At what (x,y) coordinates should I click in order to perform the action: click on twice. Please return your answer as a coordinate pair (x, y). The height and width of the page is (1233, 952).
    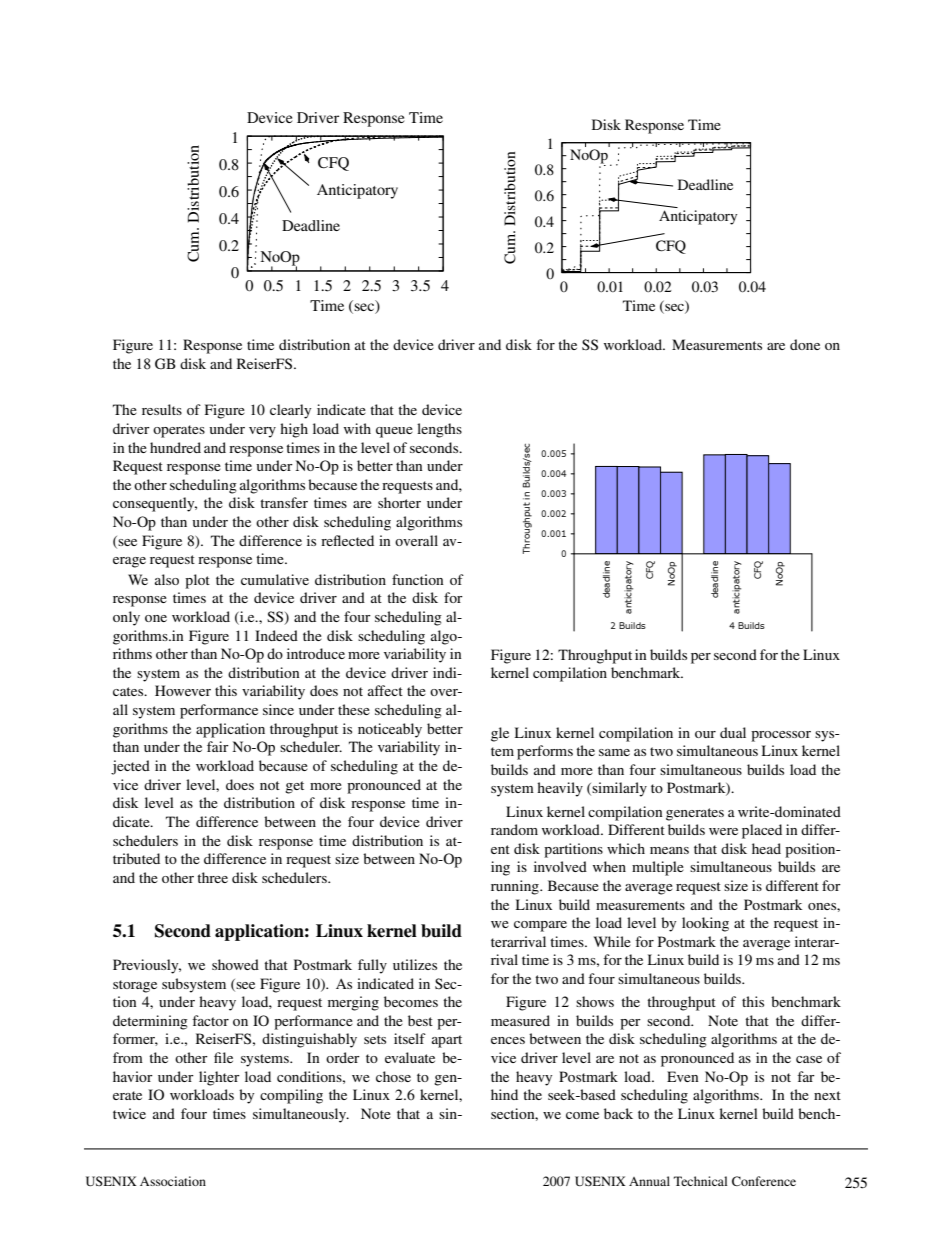
    Looking at the image, I should click on (129, 1113).
